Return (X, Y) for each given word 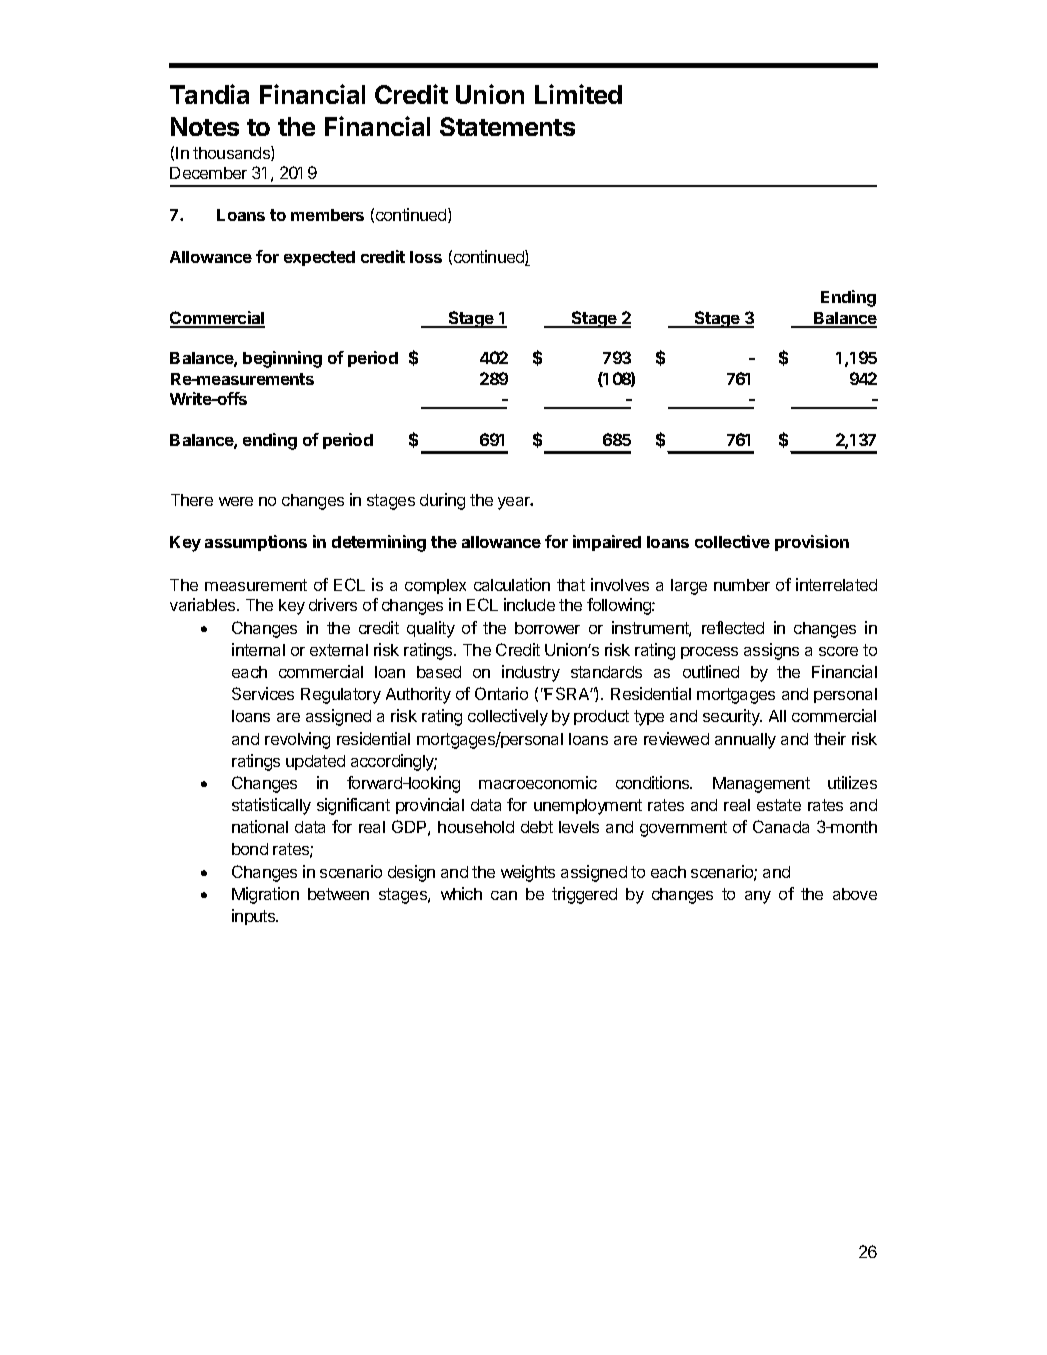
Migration (265, 895)
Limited (578, 94)
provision (812, 543)
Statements (507, 126)
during (442, 501)
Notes (205, 126)
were (236, 501)
